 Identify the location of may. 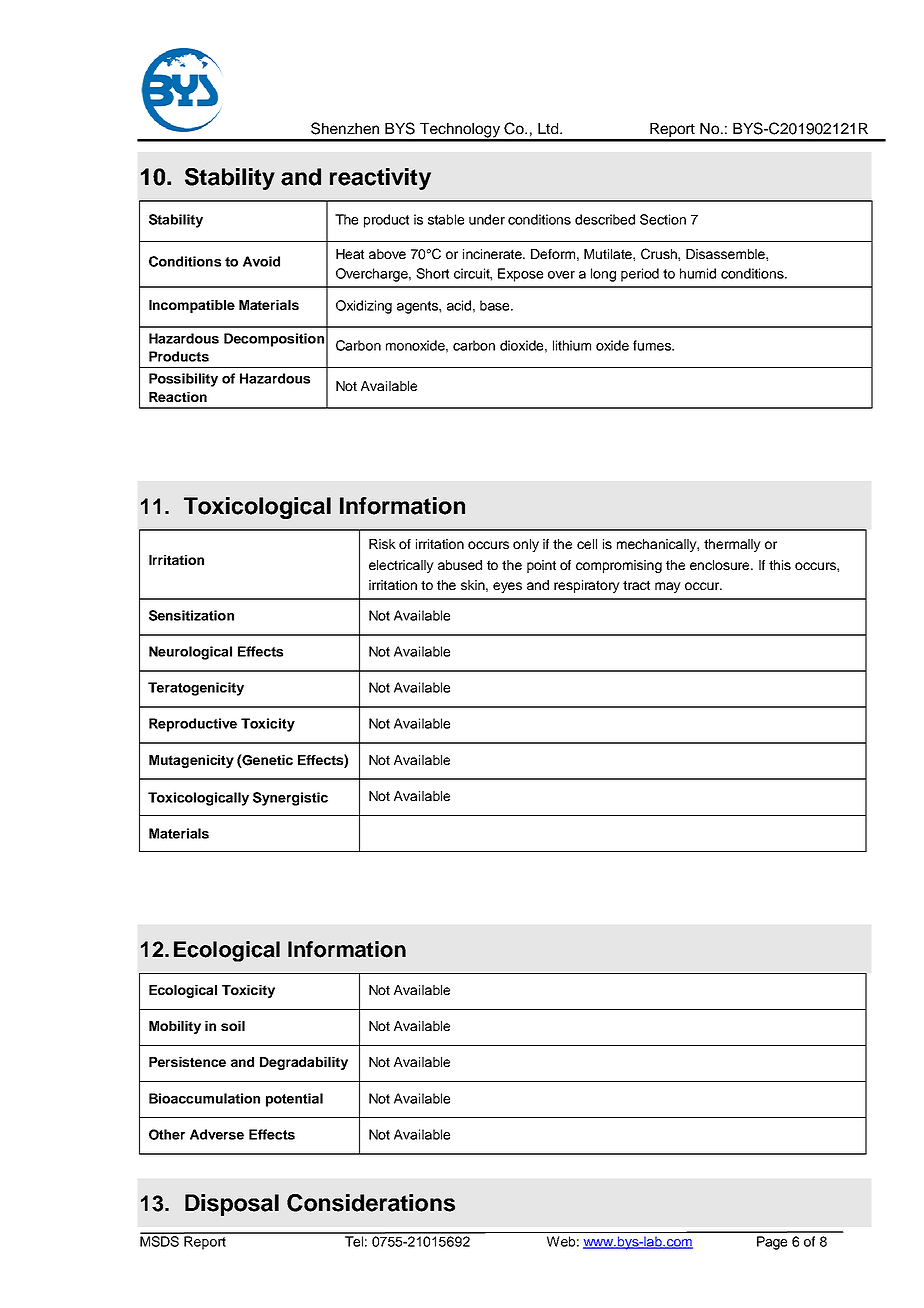
(668, 587).
